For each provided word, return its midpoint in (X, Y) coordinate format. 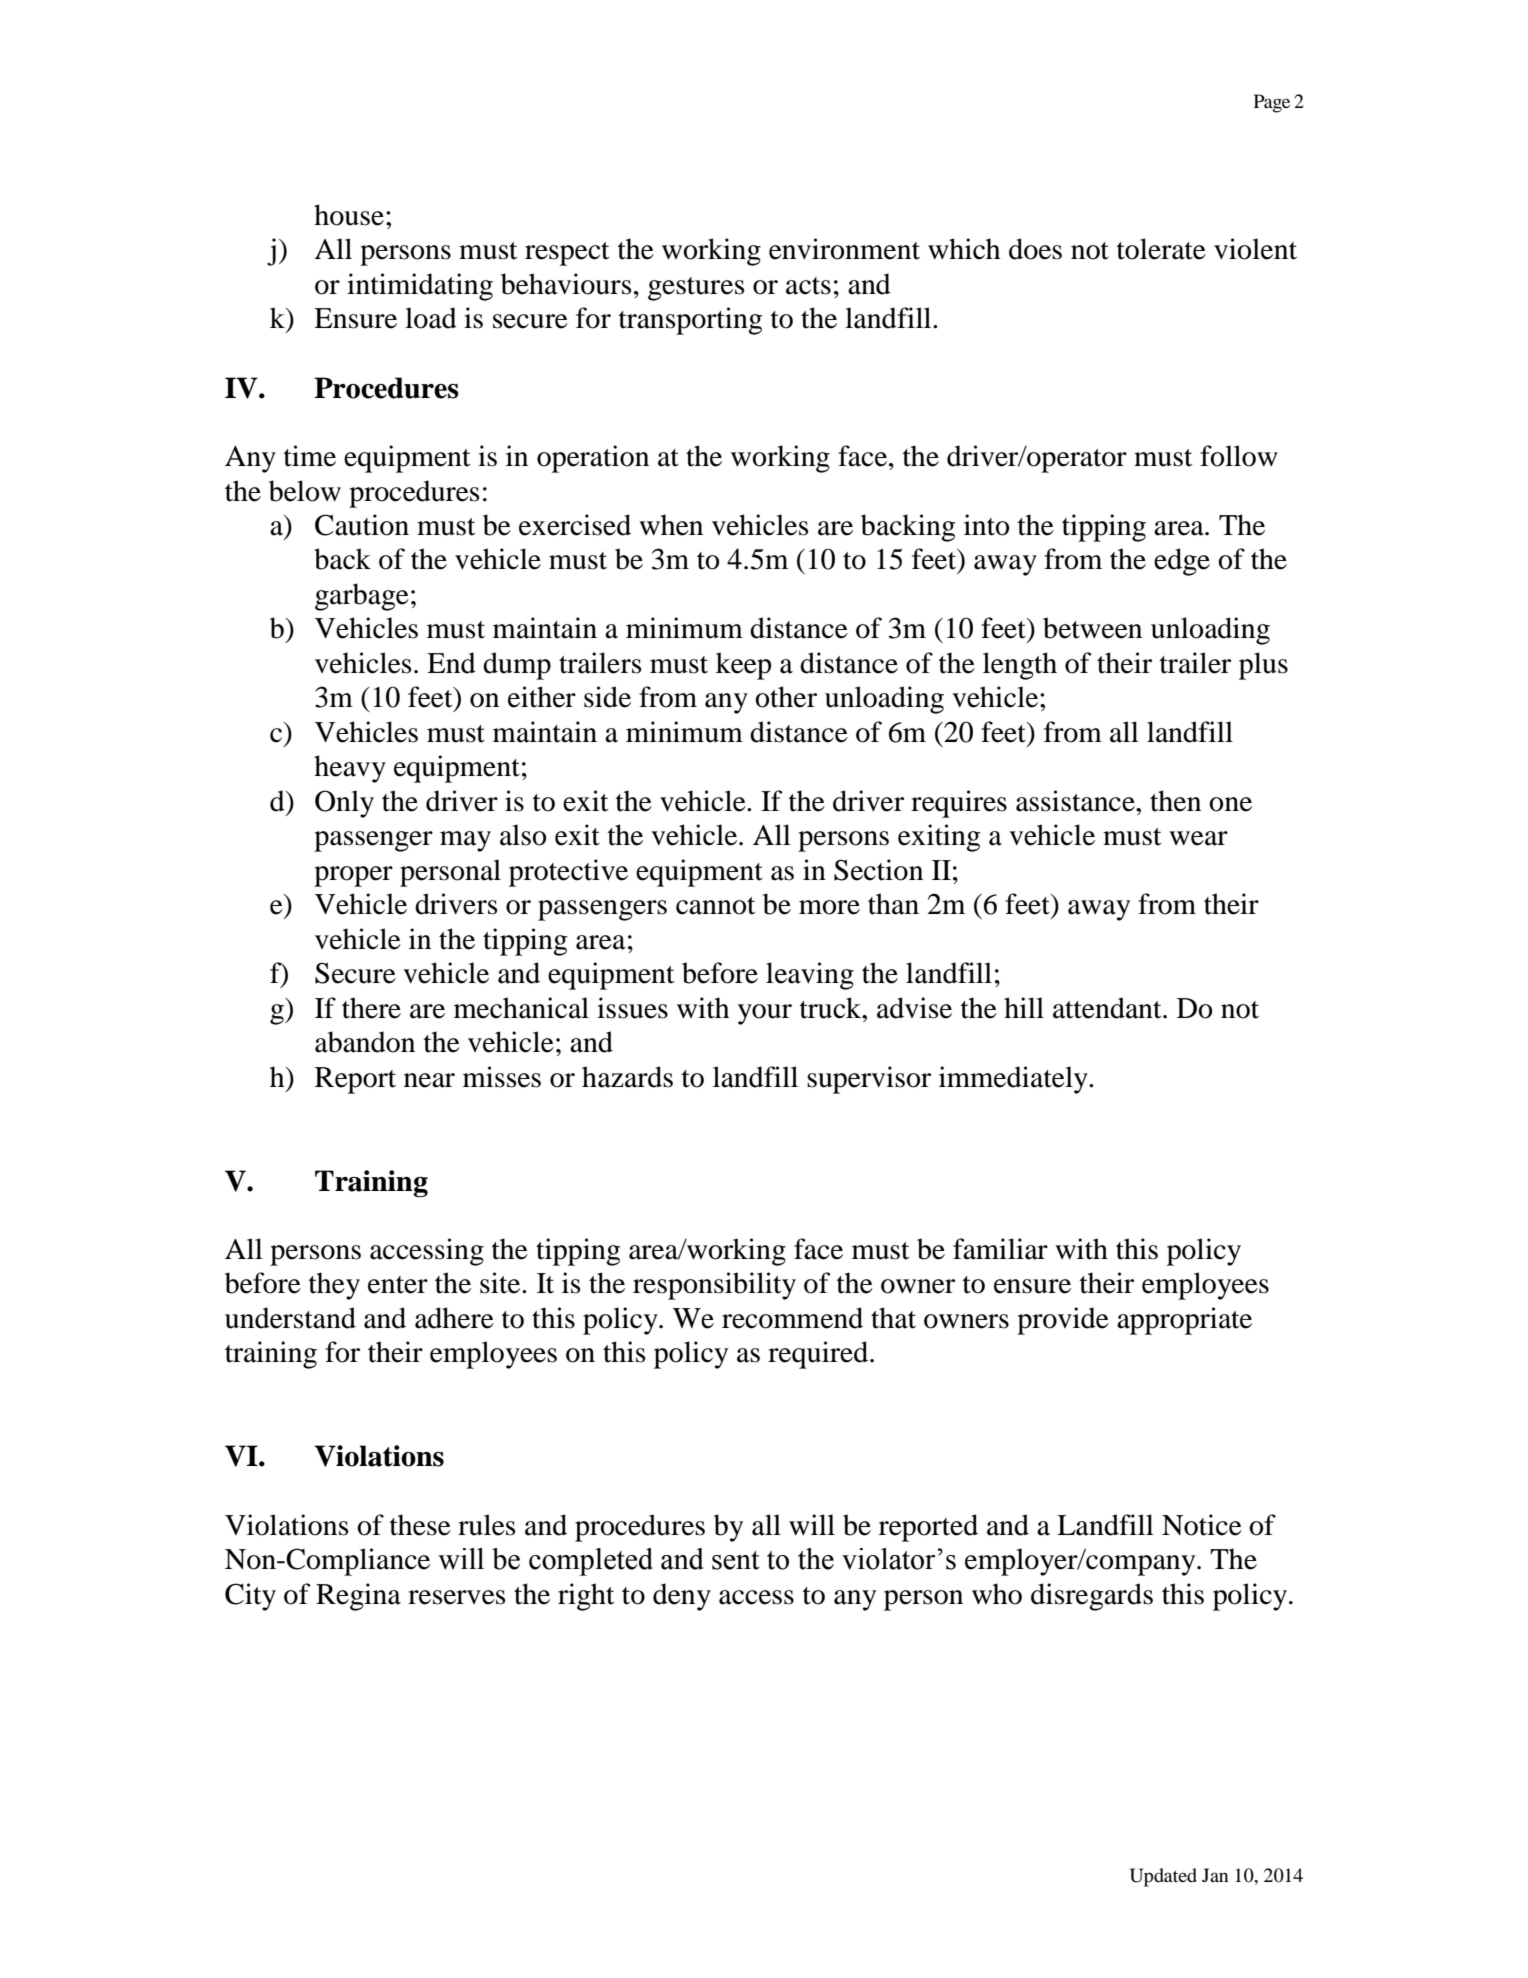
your (765, 1014)
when (671, 525)
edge (1182, 562)
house (349, 215)
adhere (454, 1318)
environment (844, 249)
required (819, 1355)
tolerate (1161, 249)
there (371, 1008)
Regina (358, 1597)
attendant (1108, 1008)
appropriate (1184, 1321)
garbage (362, 597)
